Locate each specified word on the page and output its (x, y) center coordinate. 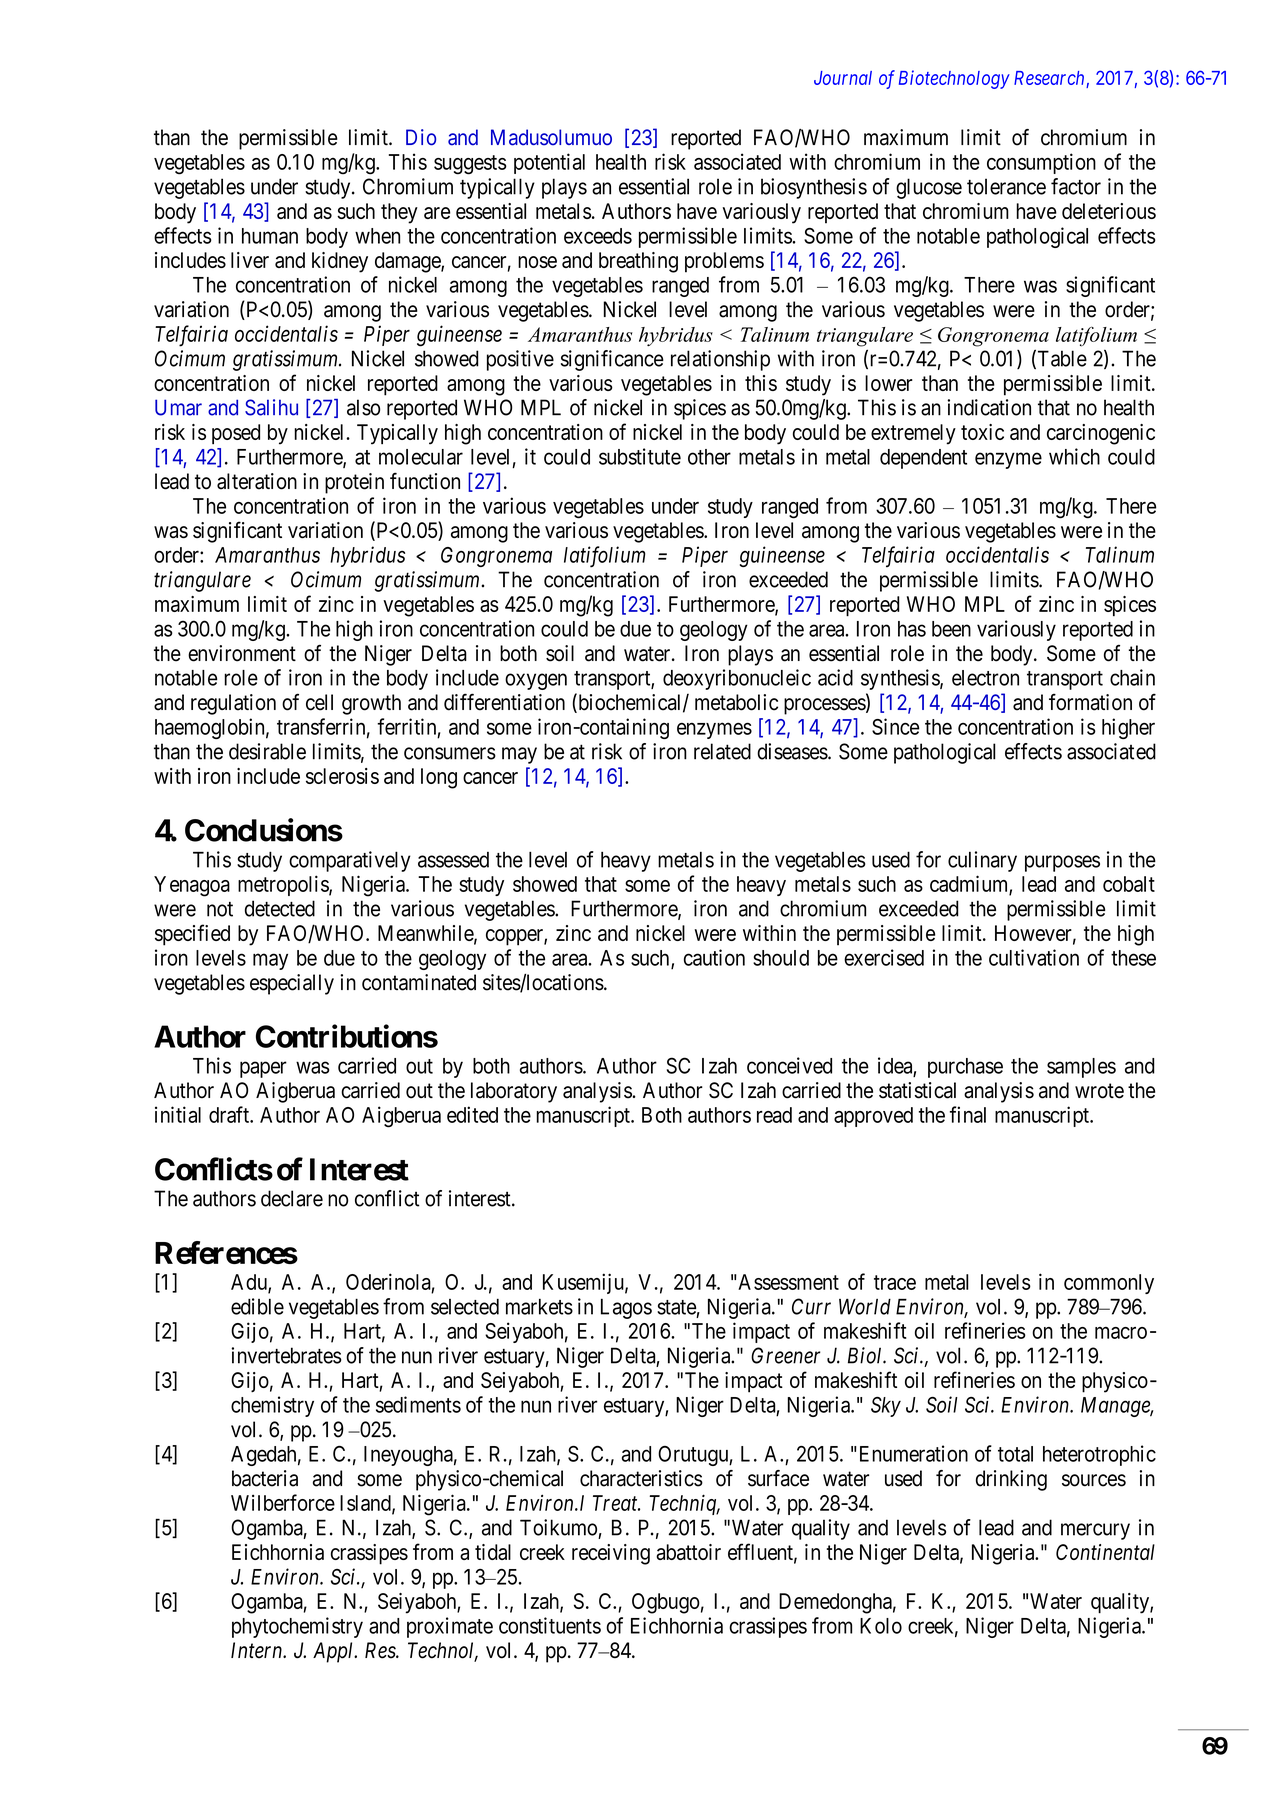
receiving (611, 1554)
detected (280, 908)
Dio (421, 137)
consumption (1041, 163)
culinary (982, 861)
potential (549, 163)
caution (714, 957)
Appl (334, 1652)
